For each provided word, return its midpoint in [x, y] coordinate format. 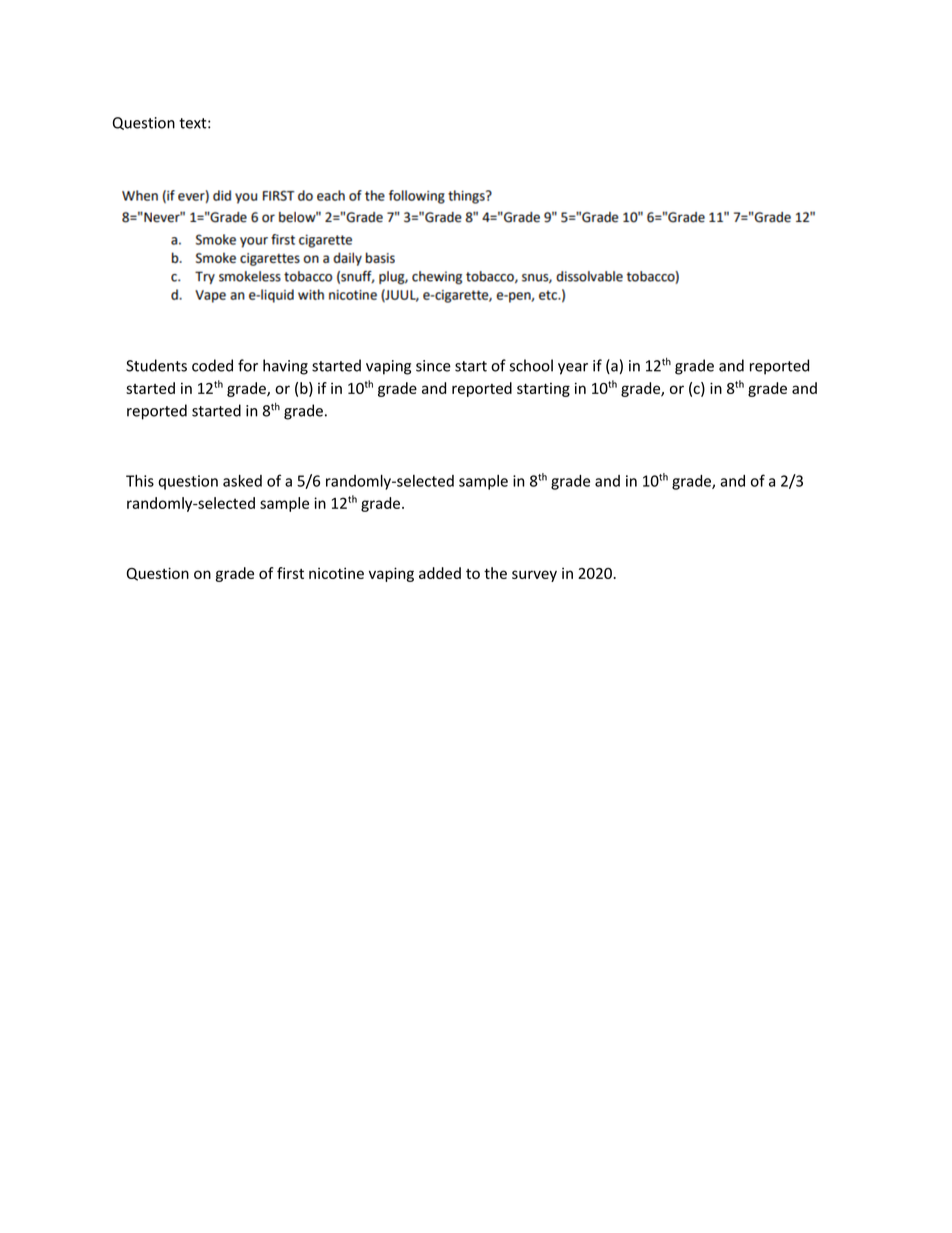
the [495, 573]
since [433, 366]
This [140, 480]
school [531, 365]
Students [156, 365]
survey [534, 576]
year [573, 369]
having [285, 367]
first [290, 573]
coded [212, 365]
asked [242, 480]
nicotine [336, 573]
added [440, 573]
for [248, 365]
